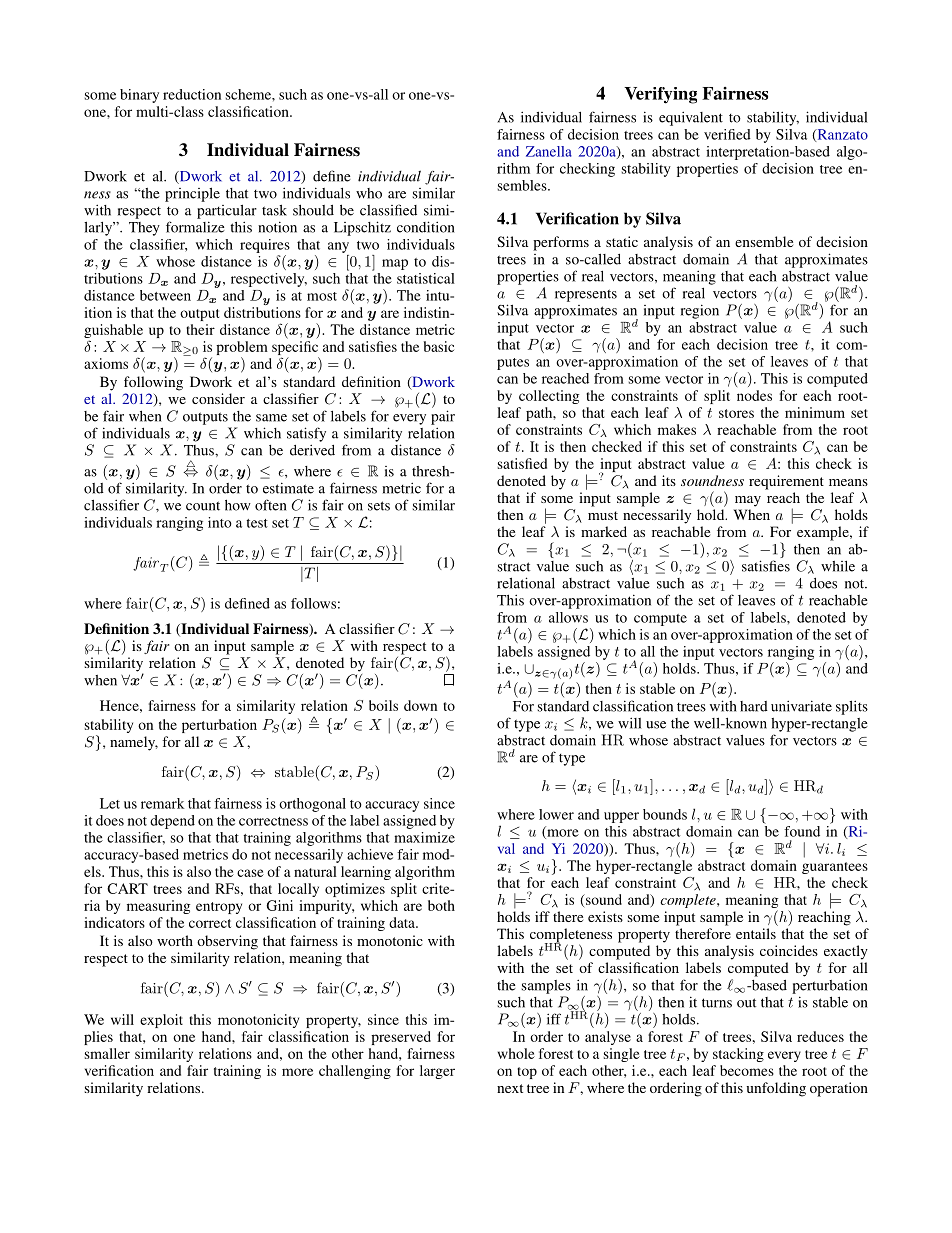  What do you see at coordinates (161, 1021) in the page?
I see `exploit` at bounding box center [161, 1021].
